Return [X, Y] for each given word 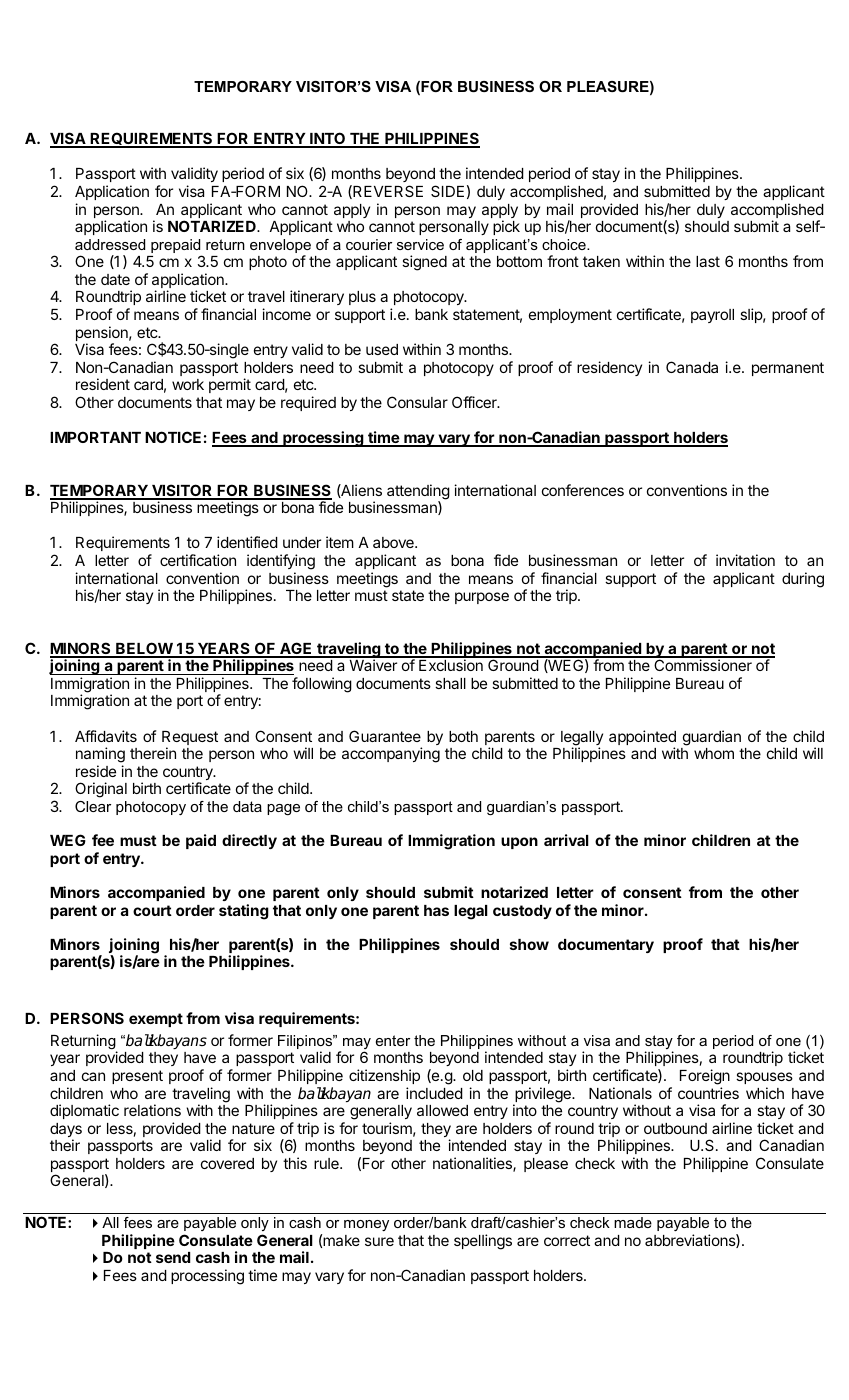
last [708, 261]
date [115, 279]
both [463, 736]
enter [393, 1040]
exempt [156, 1020]
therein [153, 753]
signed [424, 263]
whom [714, 753]
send [173, 1257]
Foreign [705, 1077]
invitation [745, 560]
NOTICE [173, 437]
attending [418, 493]
